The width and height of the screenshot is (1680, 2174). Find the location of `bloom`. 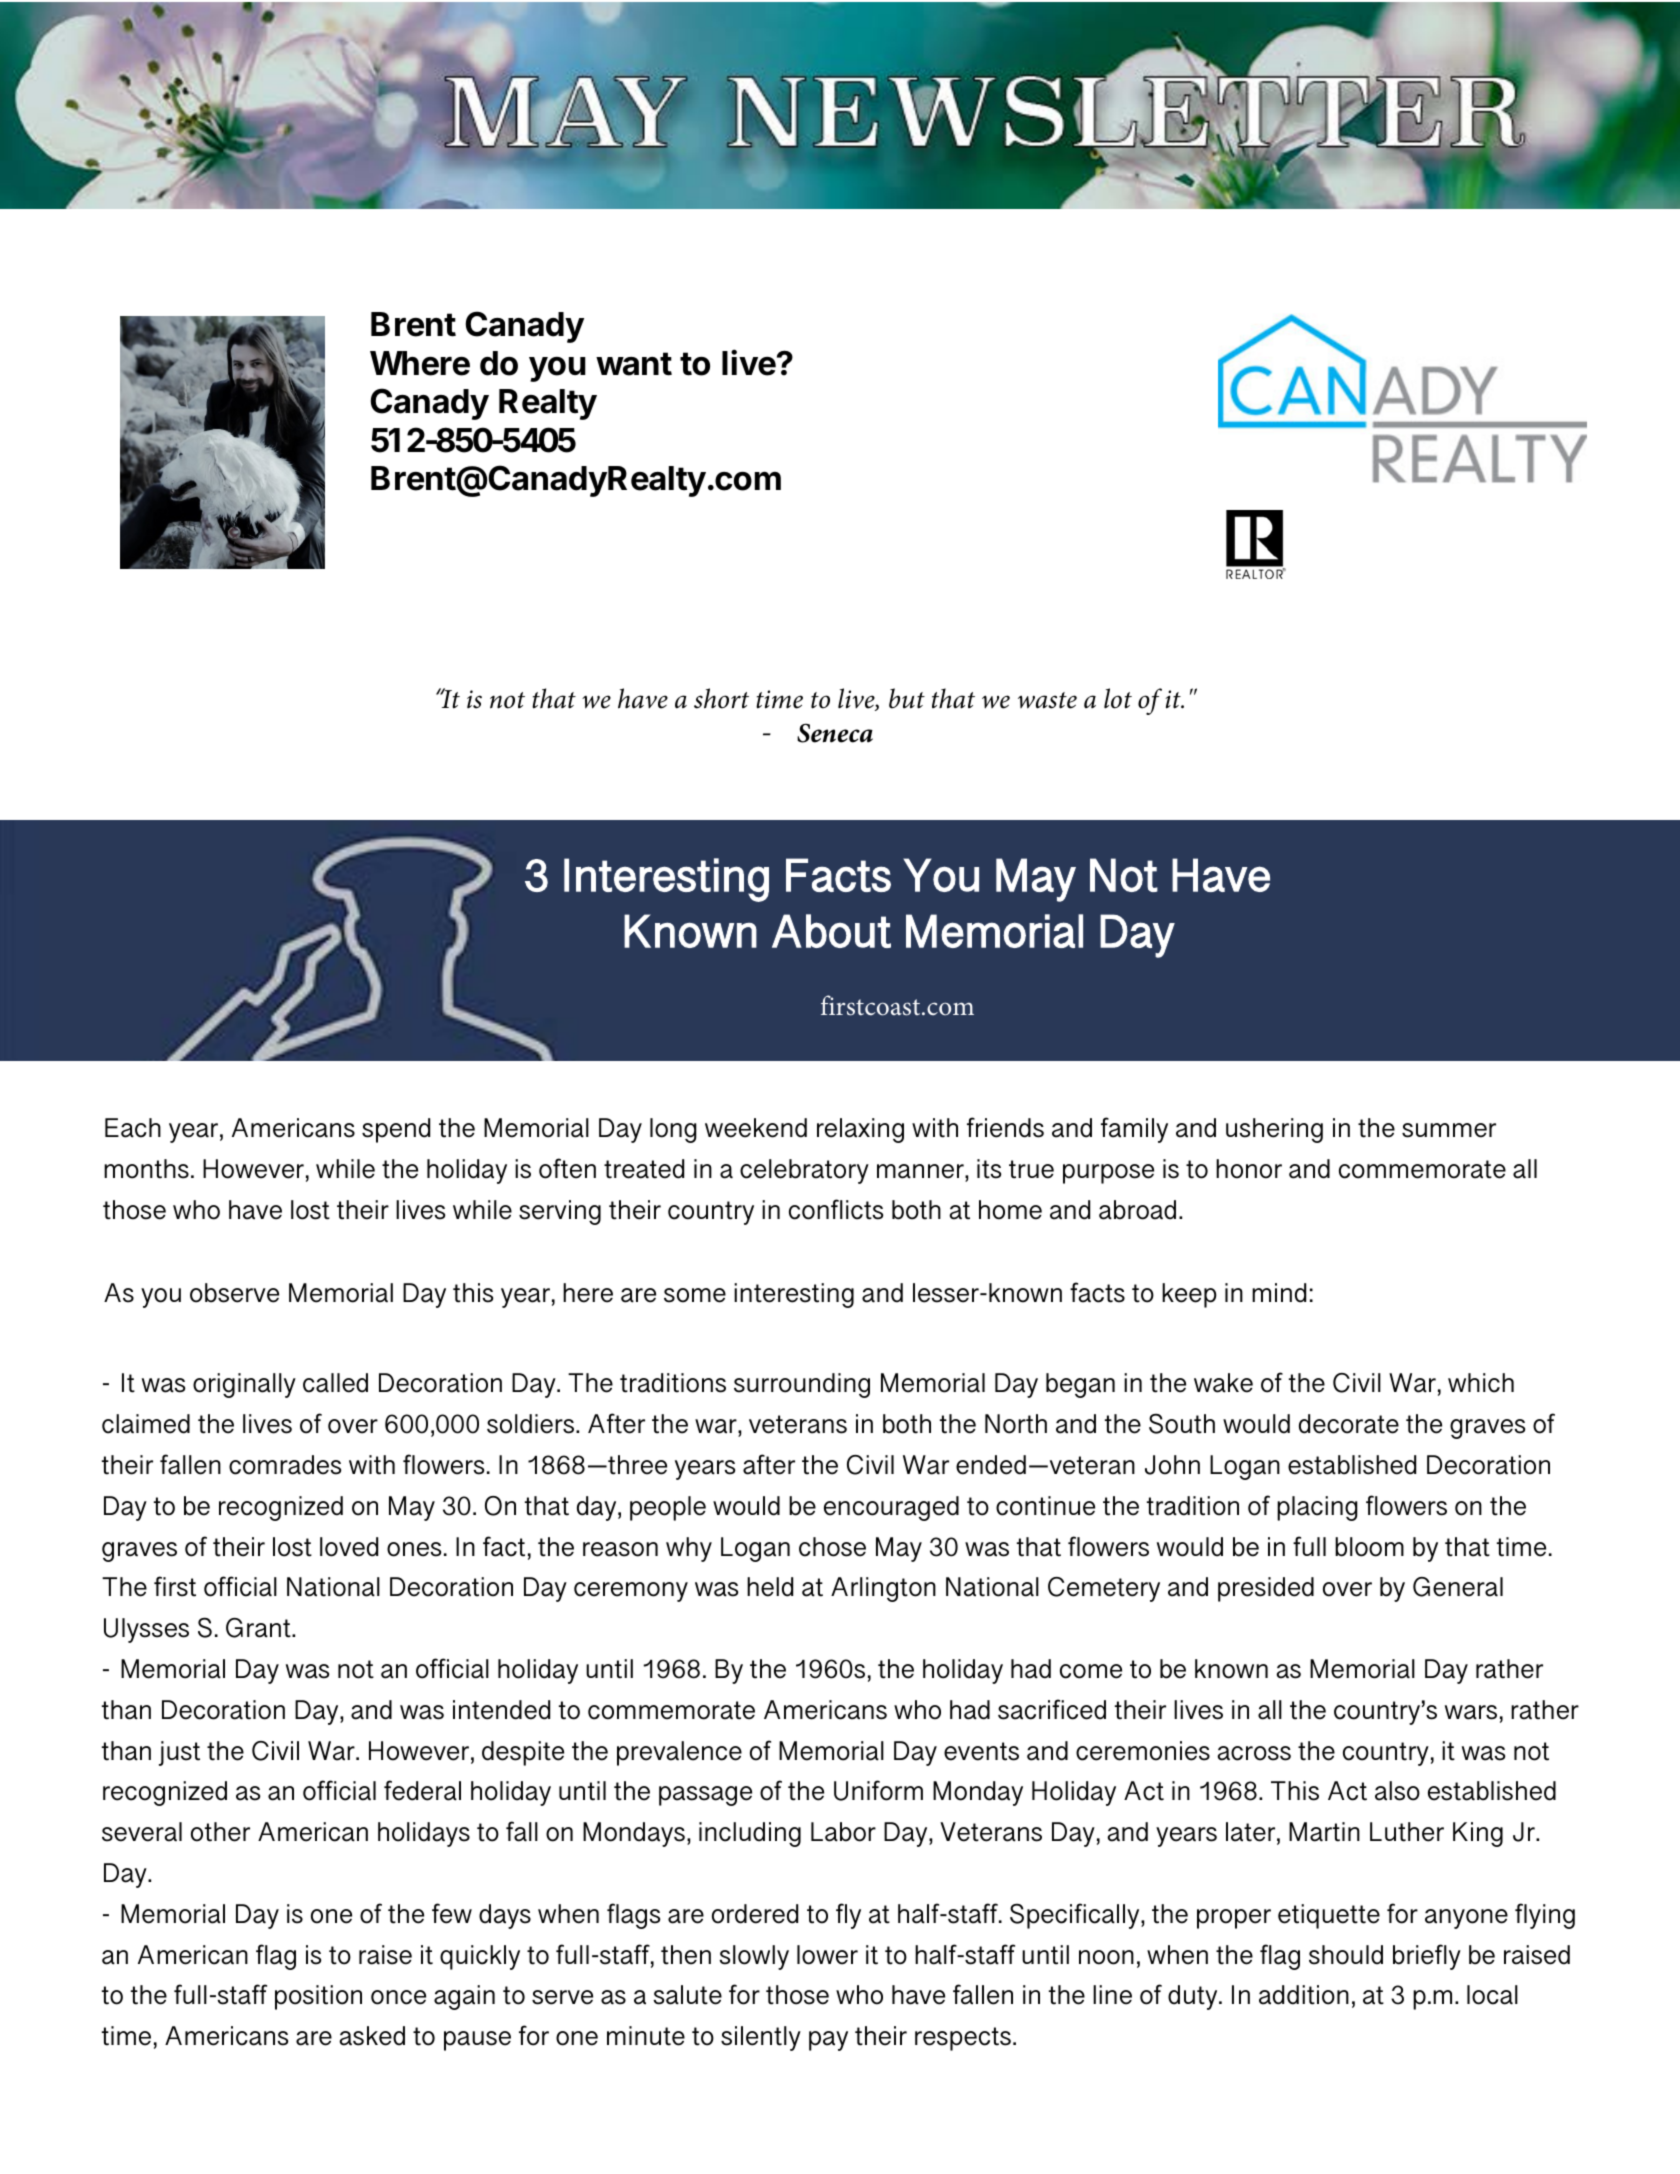

bloom is located at coordinates (1369, 1547).
